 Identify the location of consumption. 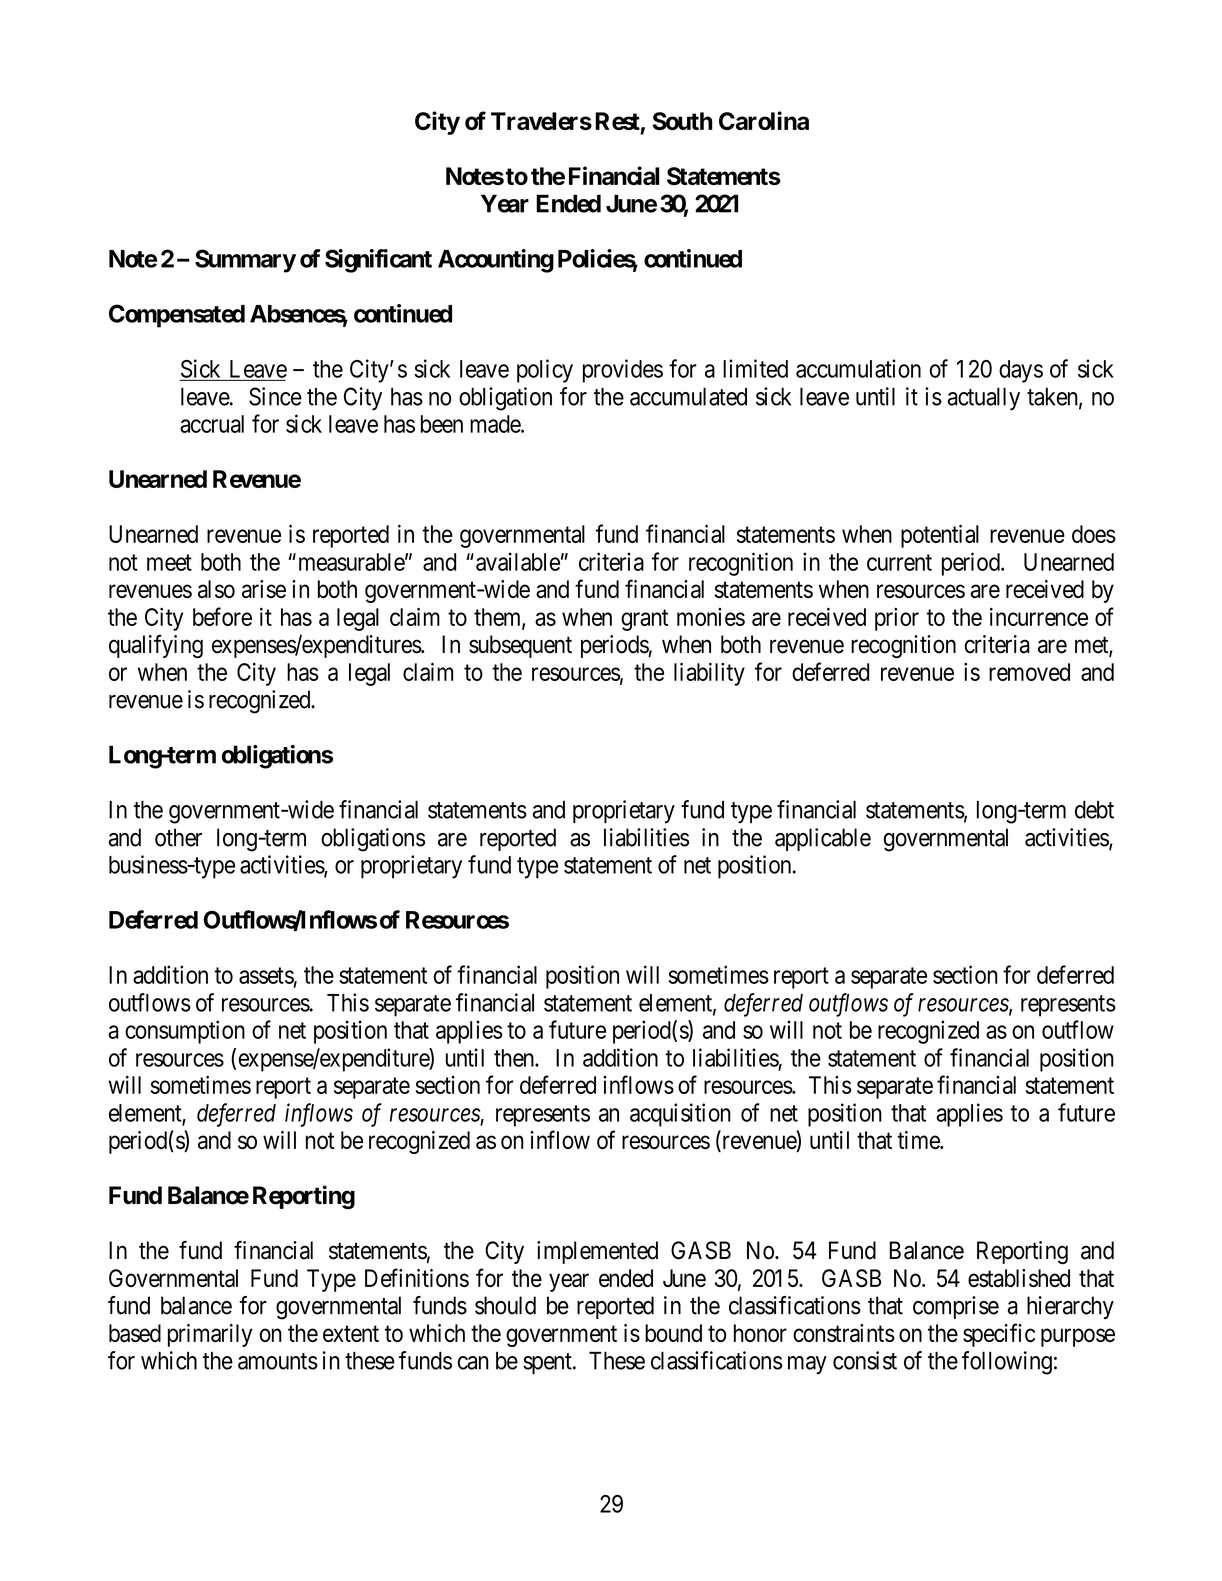
(185, 1032).
